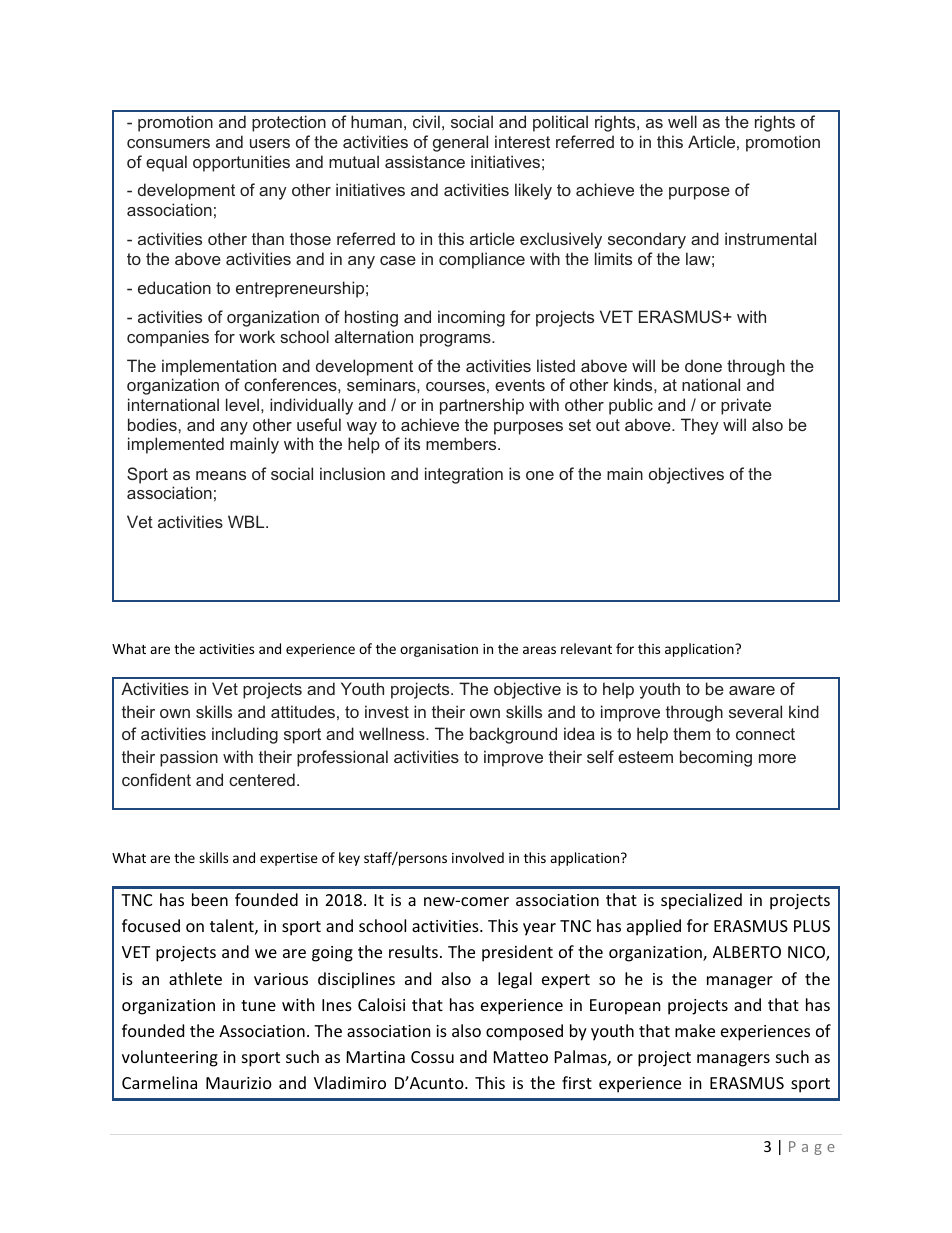  Describe the element at coordinates (460, 143) in the image. I see `general` at that location.
